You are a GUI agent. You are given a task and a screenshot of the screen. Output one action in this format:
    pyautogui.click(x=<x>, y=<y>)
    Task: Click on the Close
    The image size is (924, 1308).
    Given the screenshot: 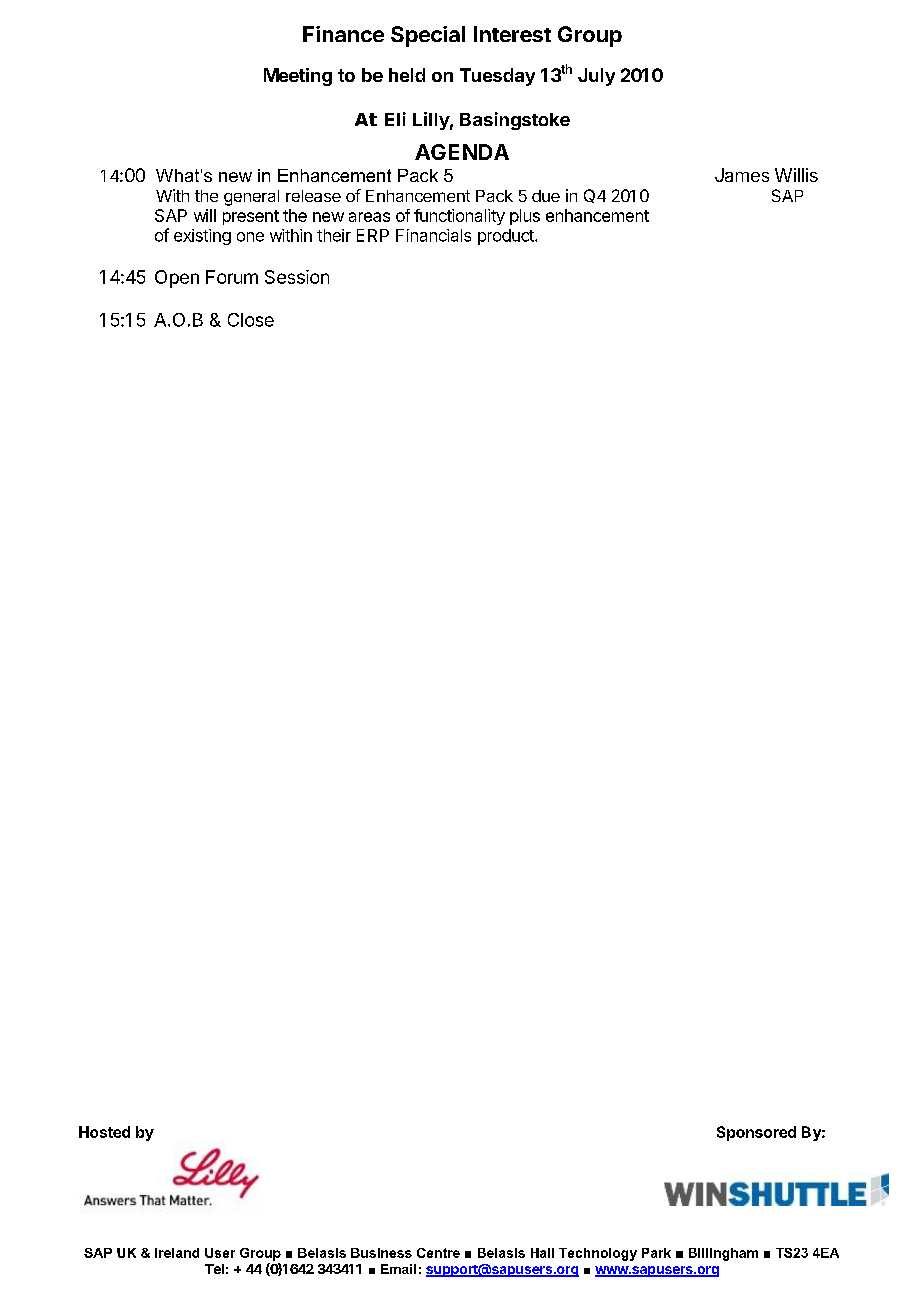 What is the action you would take?
    pyautogui.click(x=251, y=320)
